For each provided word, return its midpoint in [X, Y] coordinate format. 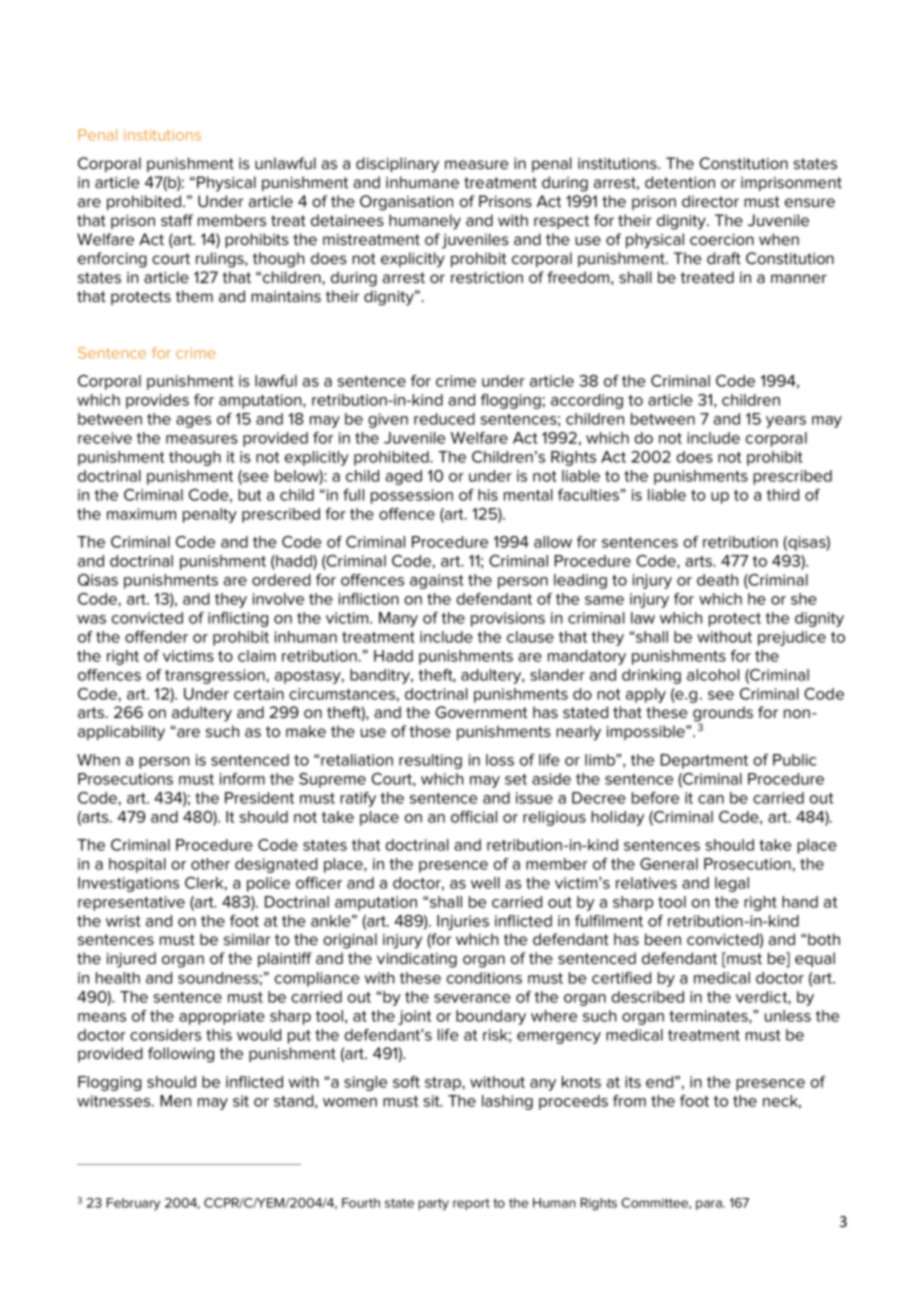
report [471, 1204]
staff [177, 220]
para [710, 1205]
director [710, 201]
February [133, 1204]
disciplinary [397, 165]
